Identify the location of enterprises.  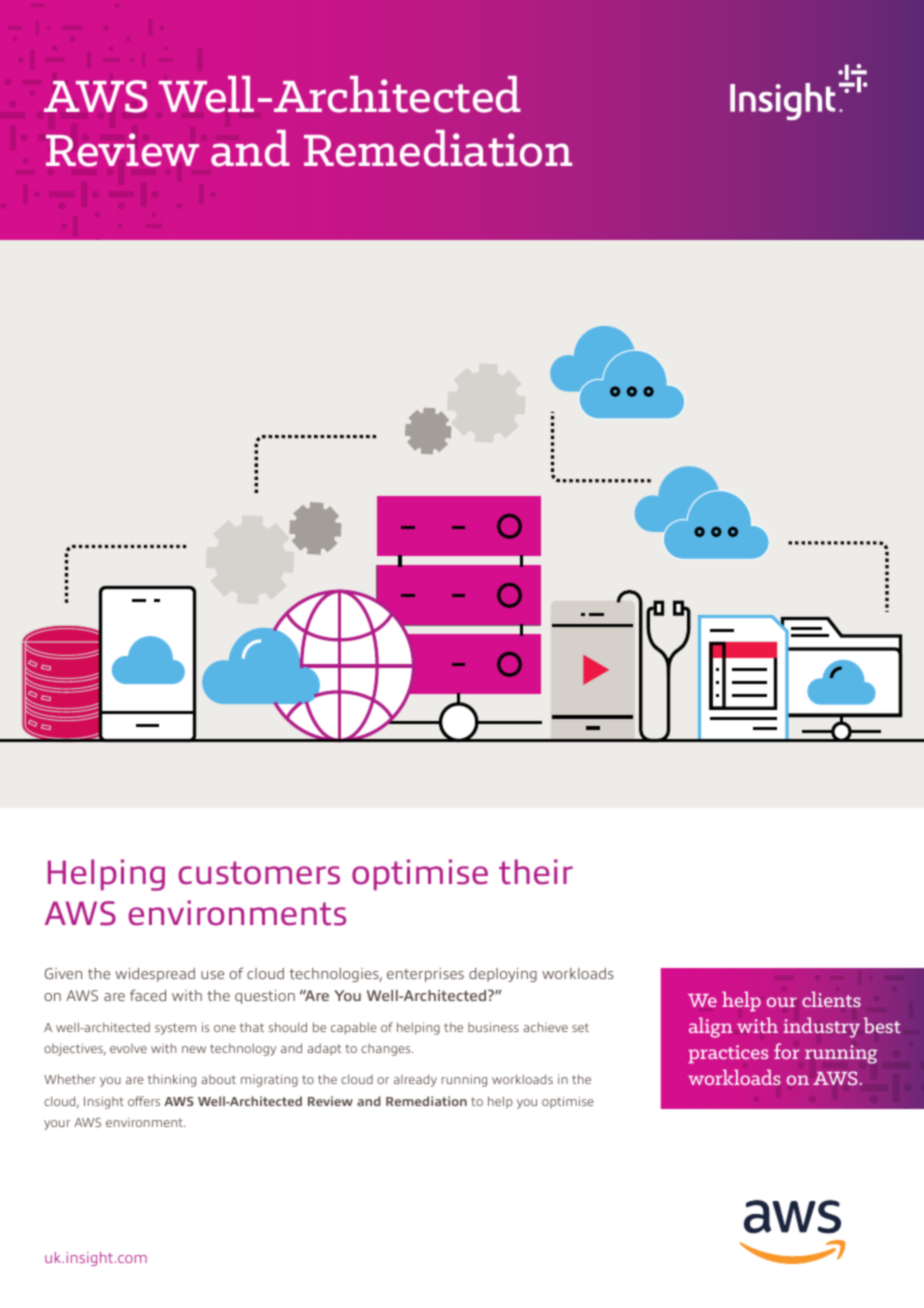
(425, 975).
